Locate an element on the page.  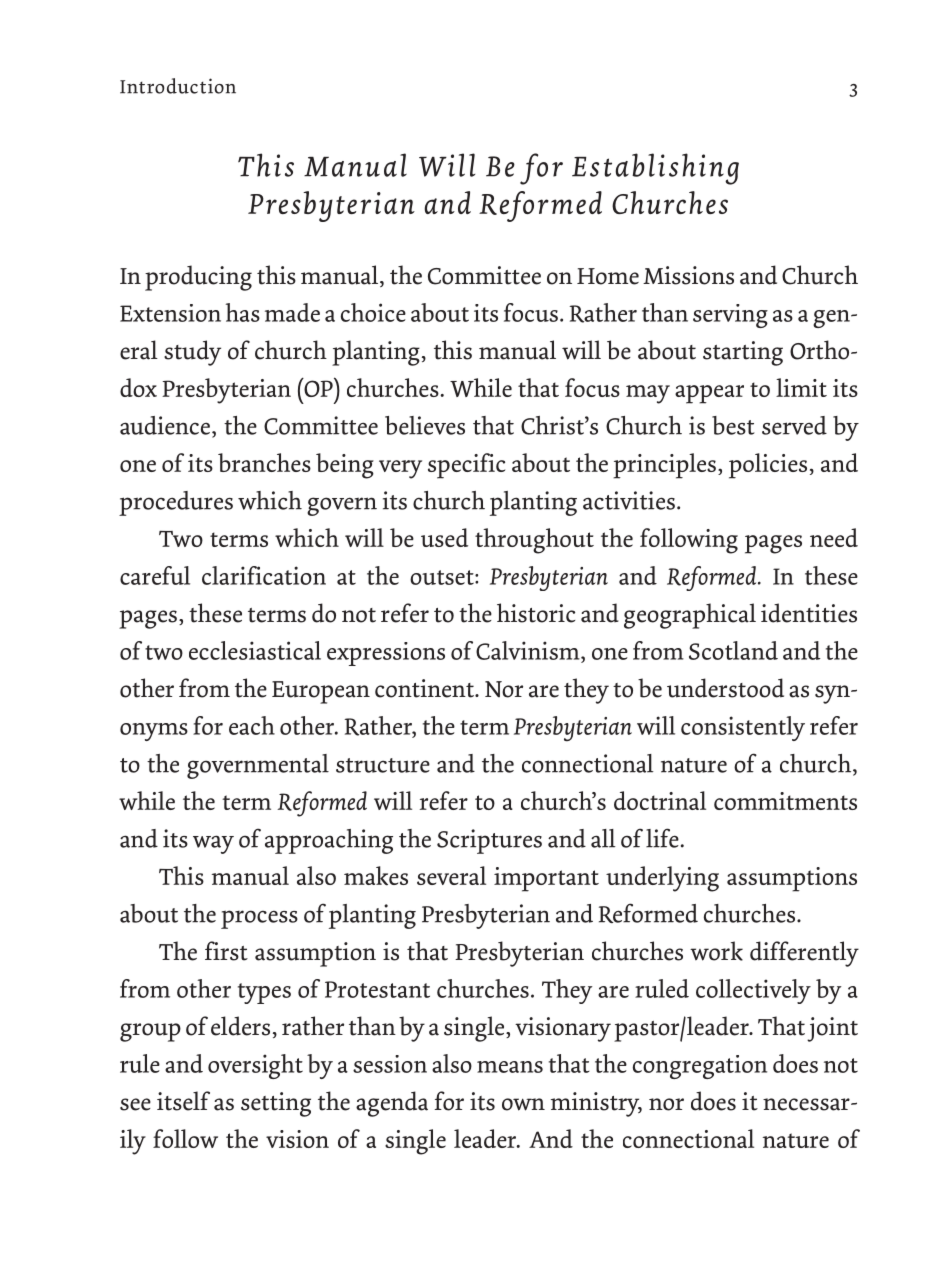
oversight is located at coordinates (255, 1066).
